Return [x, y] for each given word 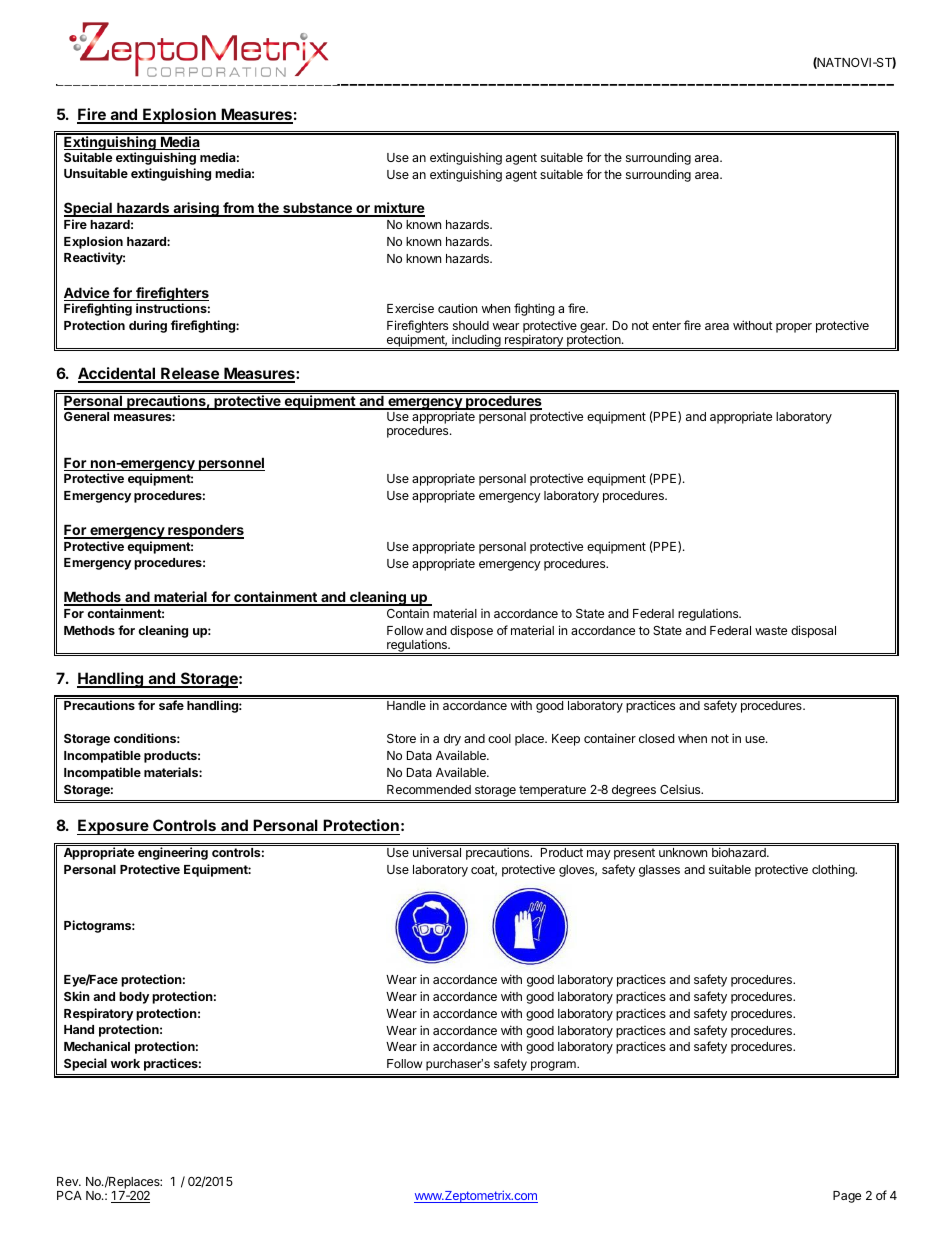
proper [794, 328]
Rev [68, 1181]
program [554, 1066]
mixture [398, 209]
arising [196, 209]
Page [847, 1197]
